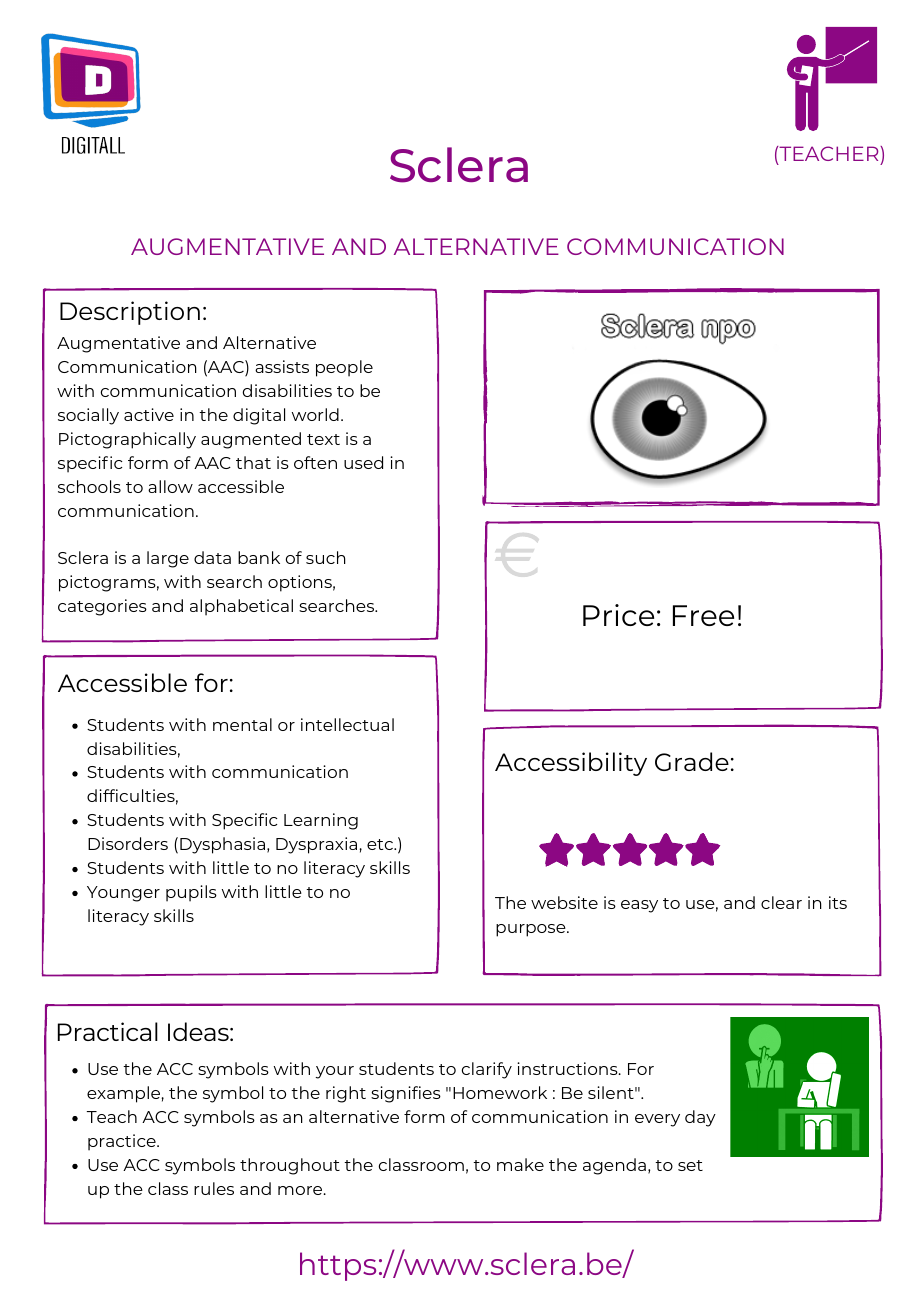 This image has width=924, height=1308. What do you see at coordinates (191, 893) in the image?
I see `pupils` at bounding box center [191, 893].
